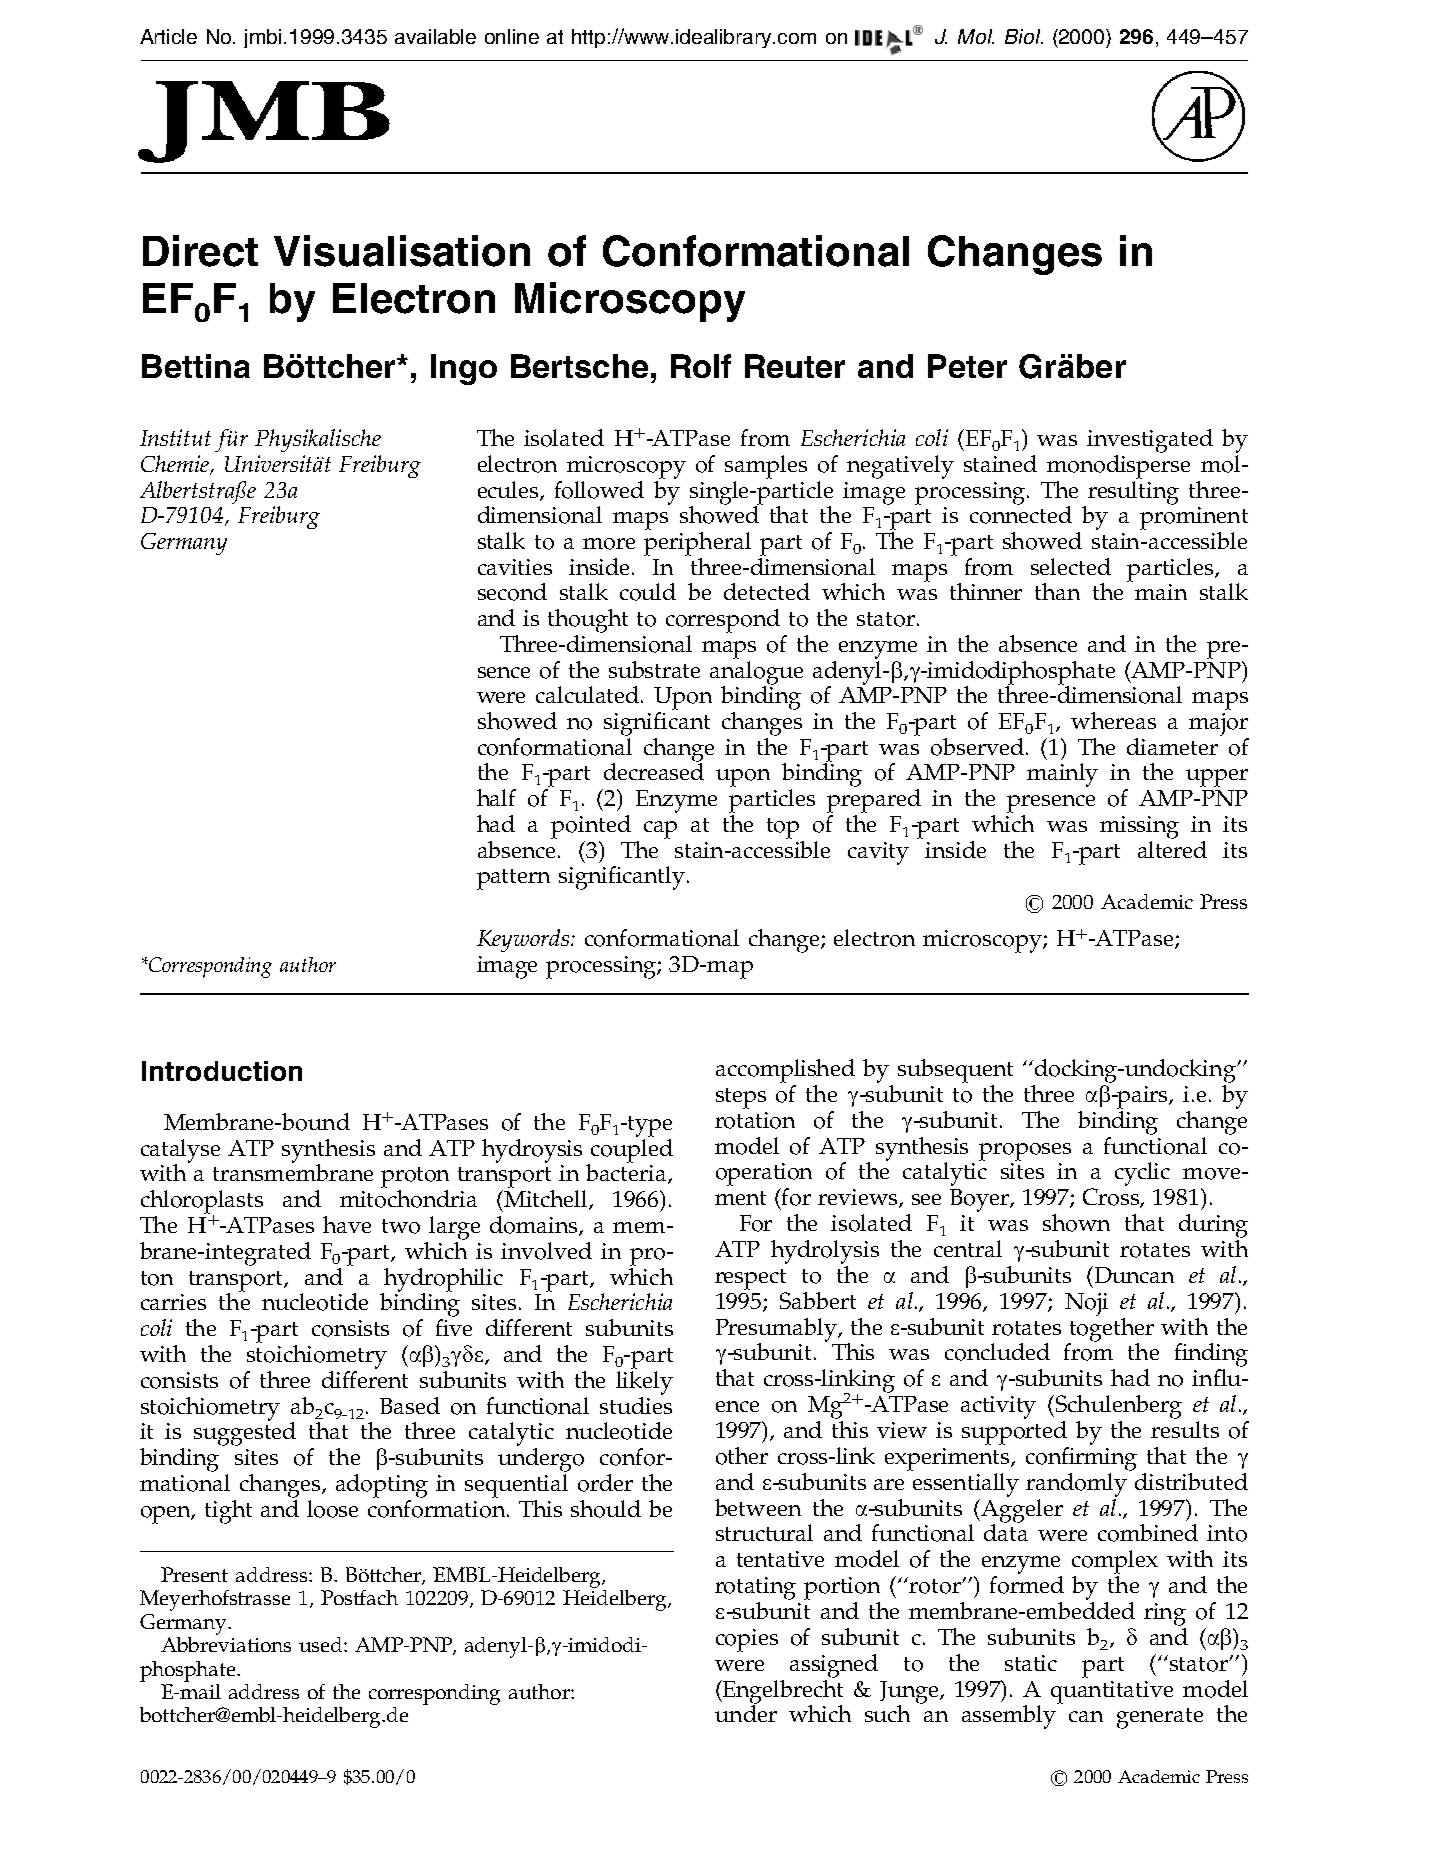  What do you see at coordinates (1024, 36) in the screenshot?
I see `Biol` at bounding box center [1024, 36].
